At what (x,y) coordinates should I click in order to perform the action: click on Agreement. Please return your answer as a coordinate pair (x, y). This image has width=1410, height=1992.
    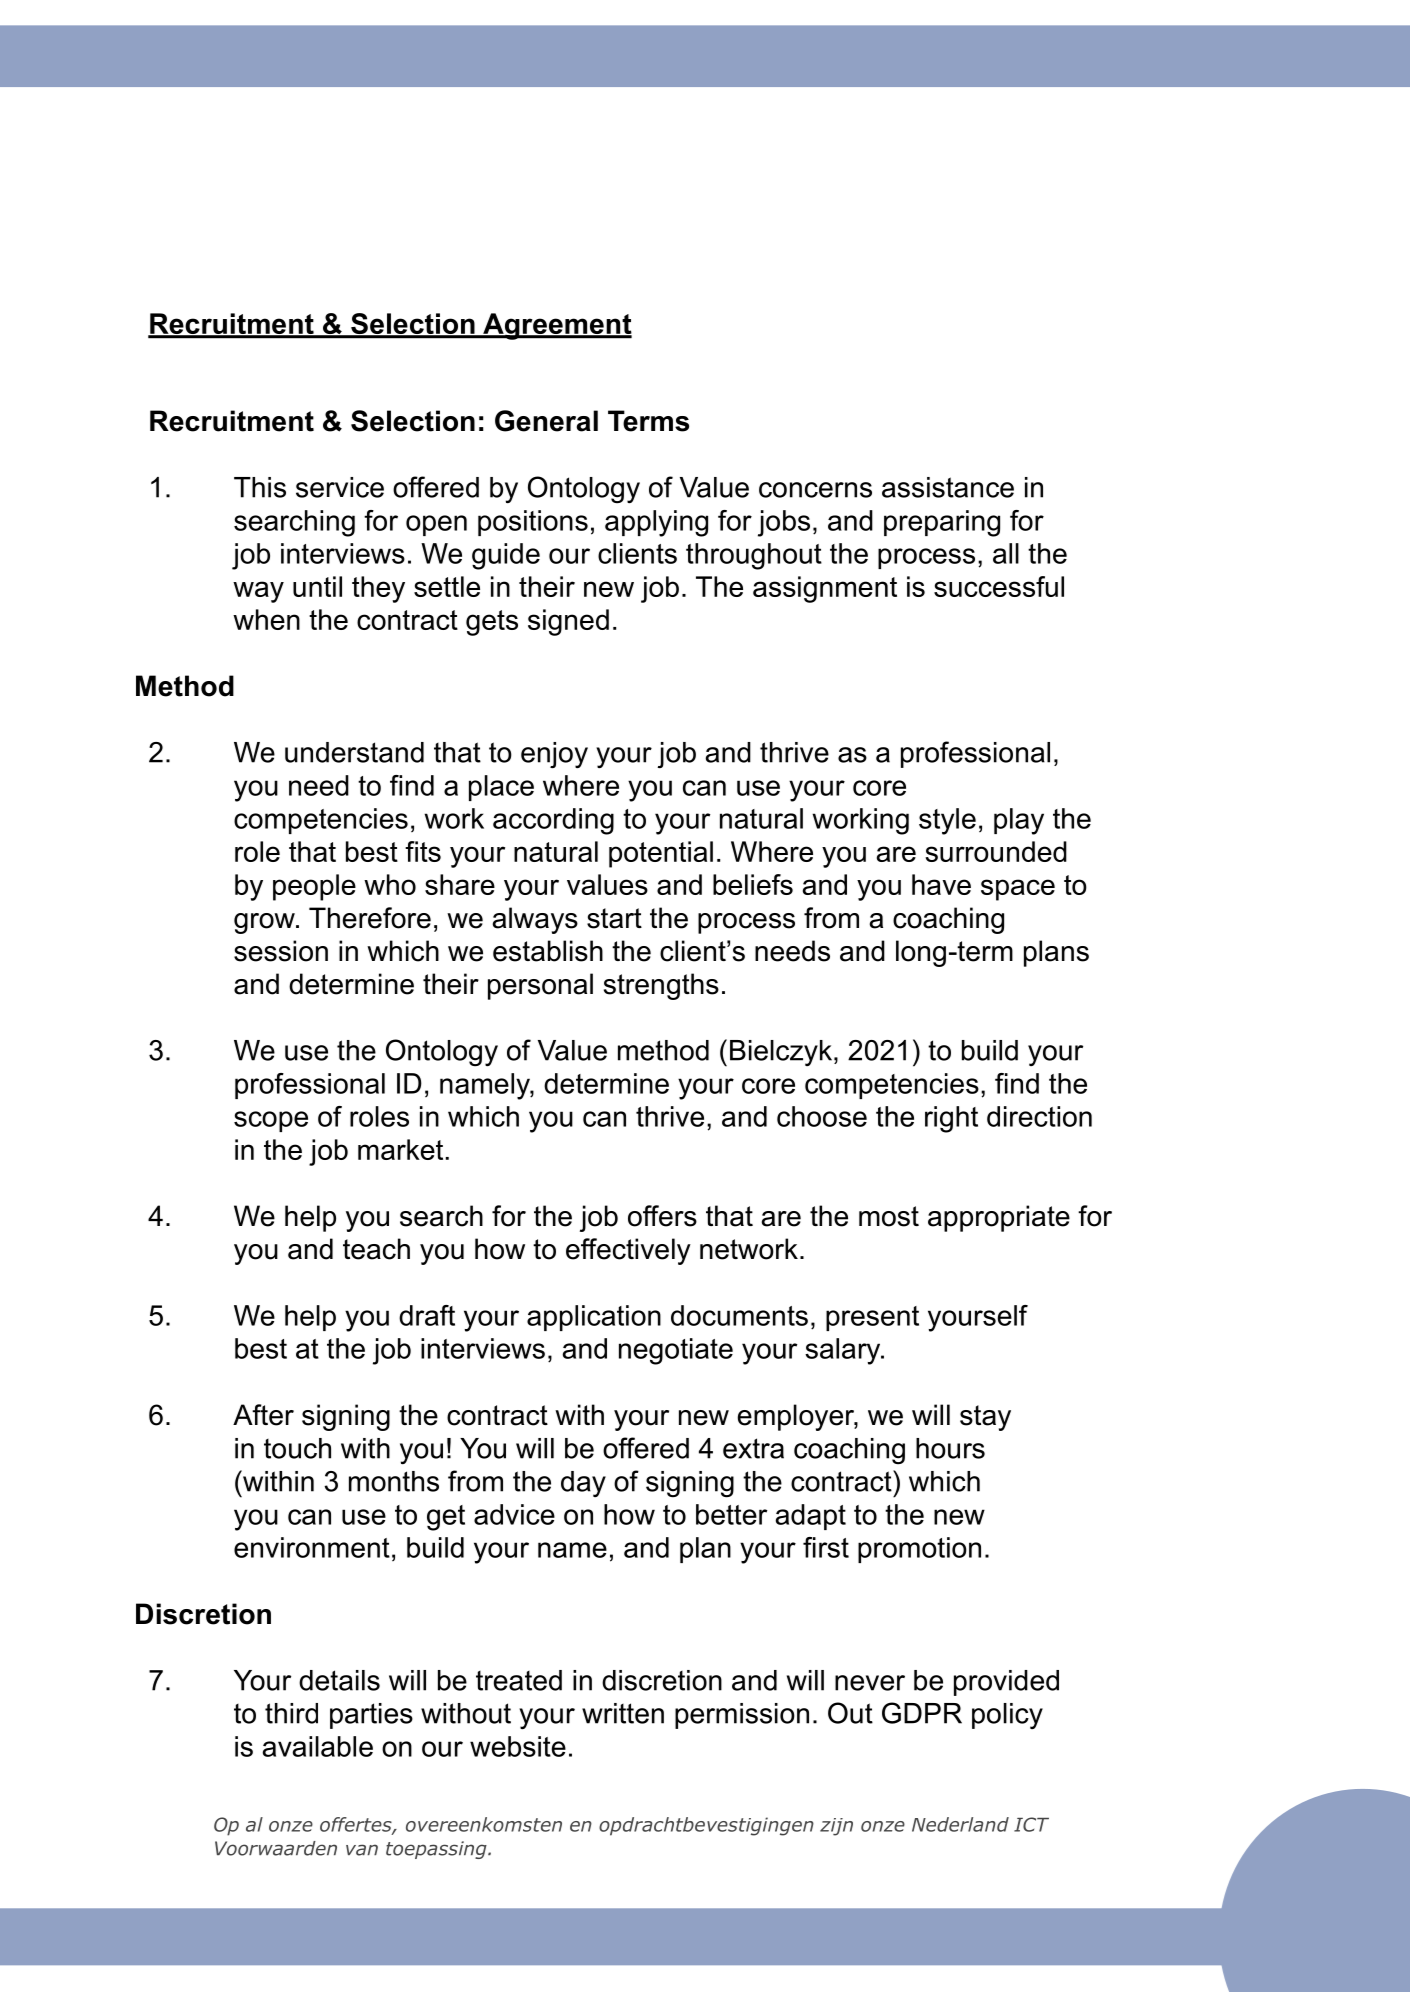
    Looking at the image, I should click on (556, 326).
